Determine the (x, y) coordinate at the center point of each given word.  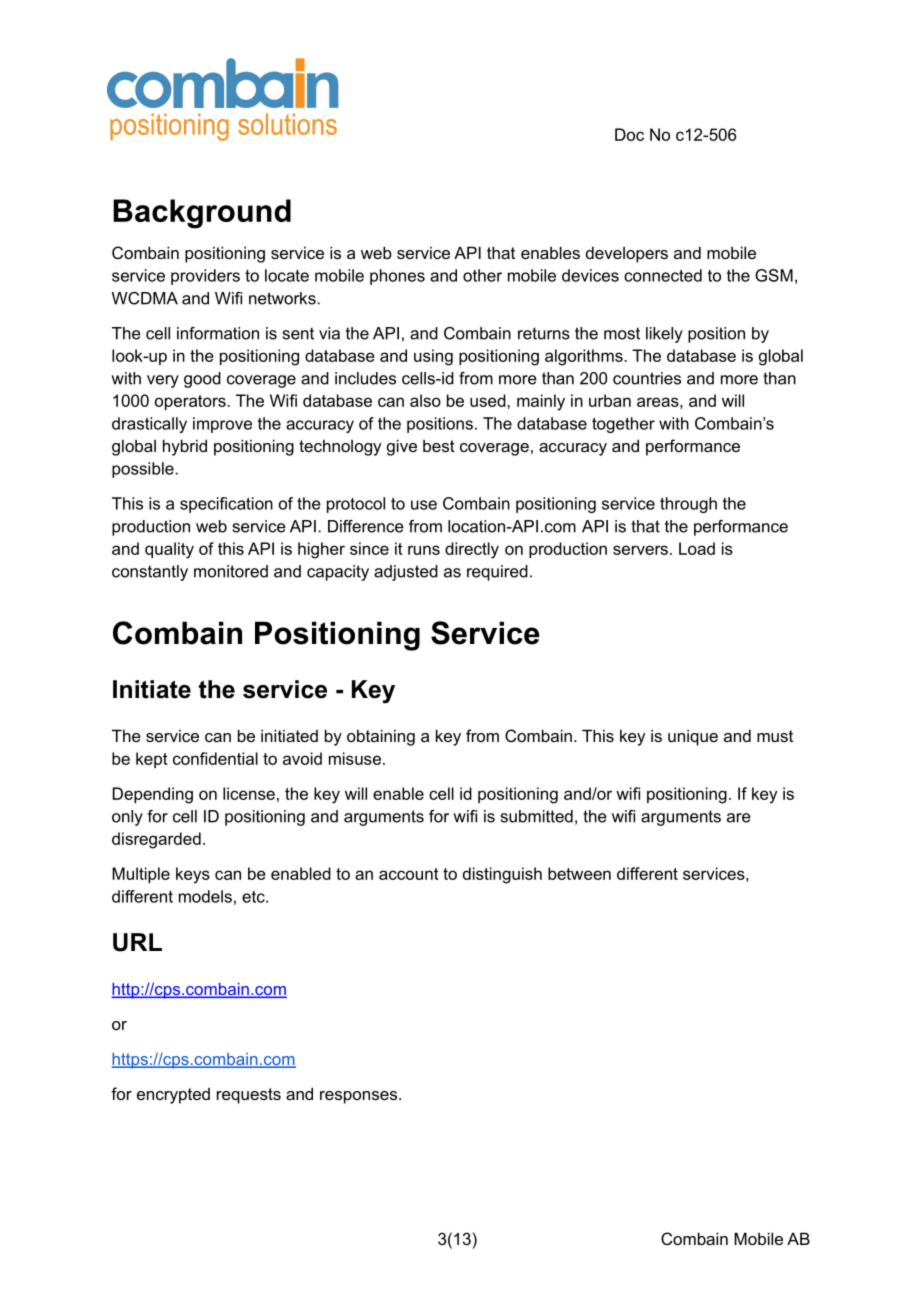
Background (202, 214)
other (482, 275)
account (409, 874)
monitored (231, 571)
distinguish (502, 875)
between (579, 873)
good (202, 380)
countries (647, 378)
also (425, 400)
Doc (629, 134)
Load (697, 548)
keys (193, 875)
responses (360, 1097)
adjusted (406, 573)
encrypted (173, 1096)
